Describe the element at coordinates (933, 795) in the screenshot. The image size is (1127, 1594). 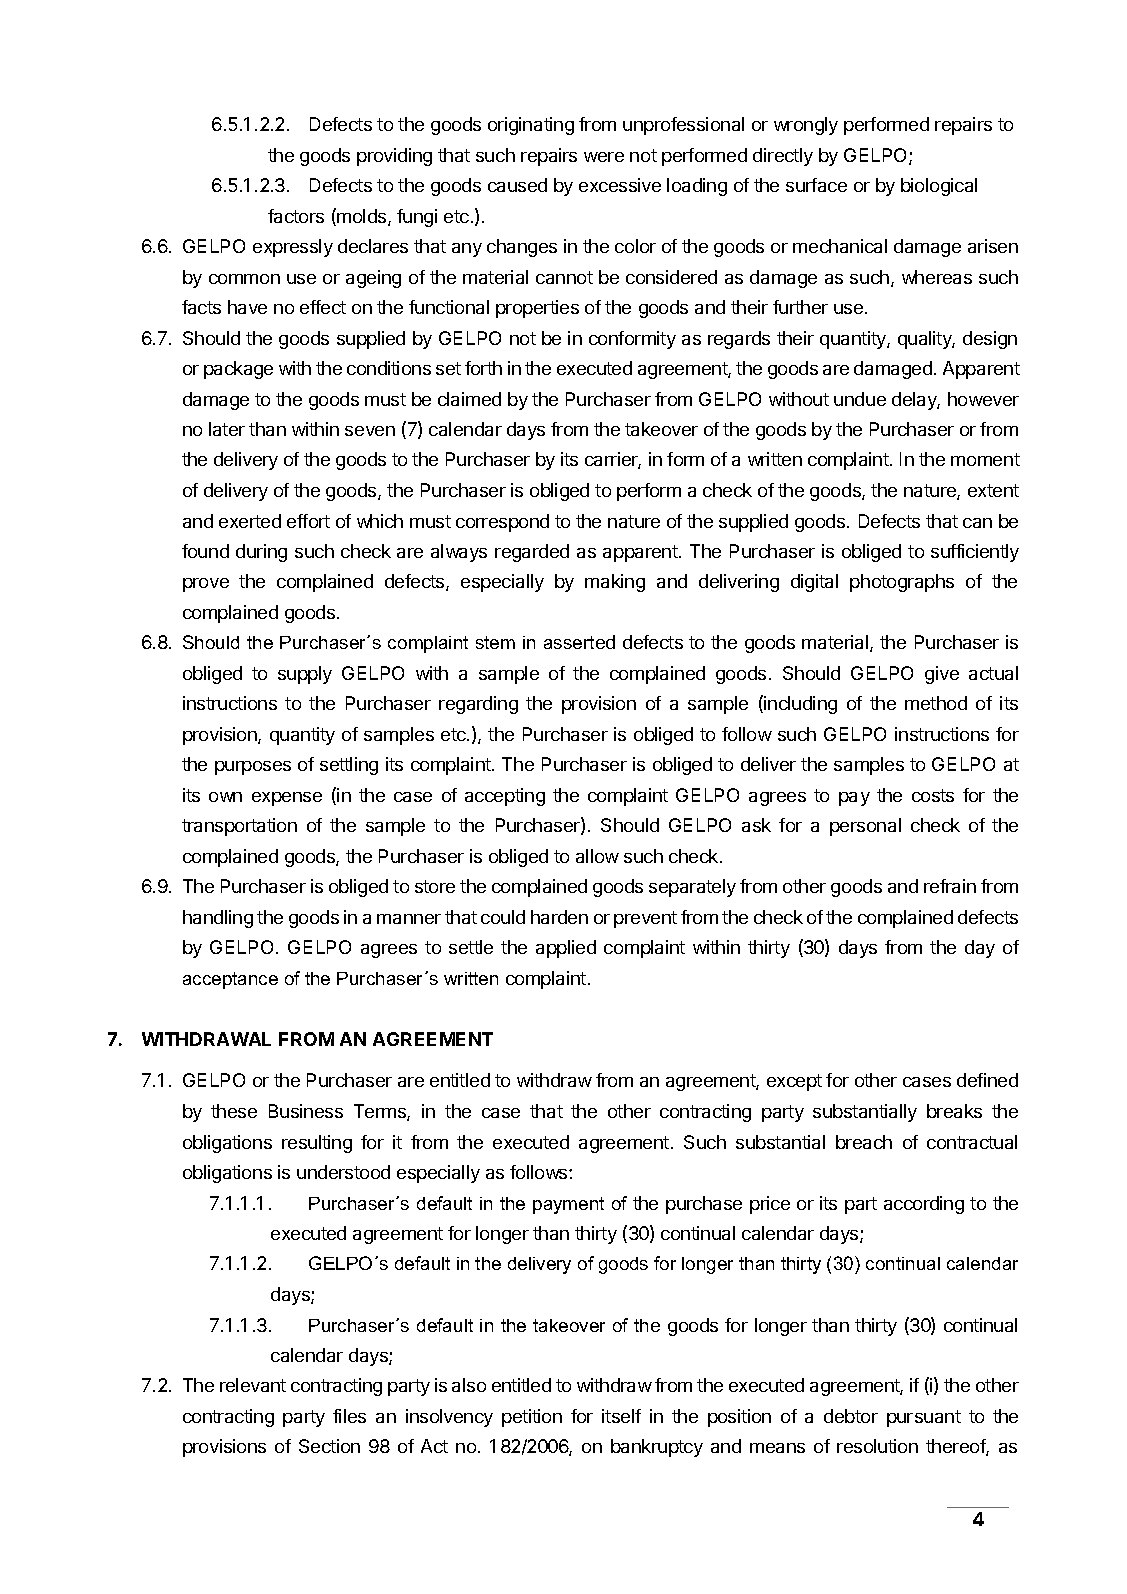
I see `costs` at that location.
